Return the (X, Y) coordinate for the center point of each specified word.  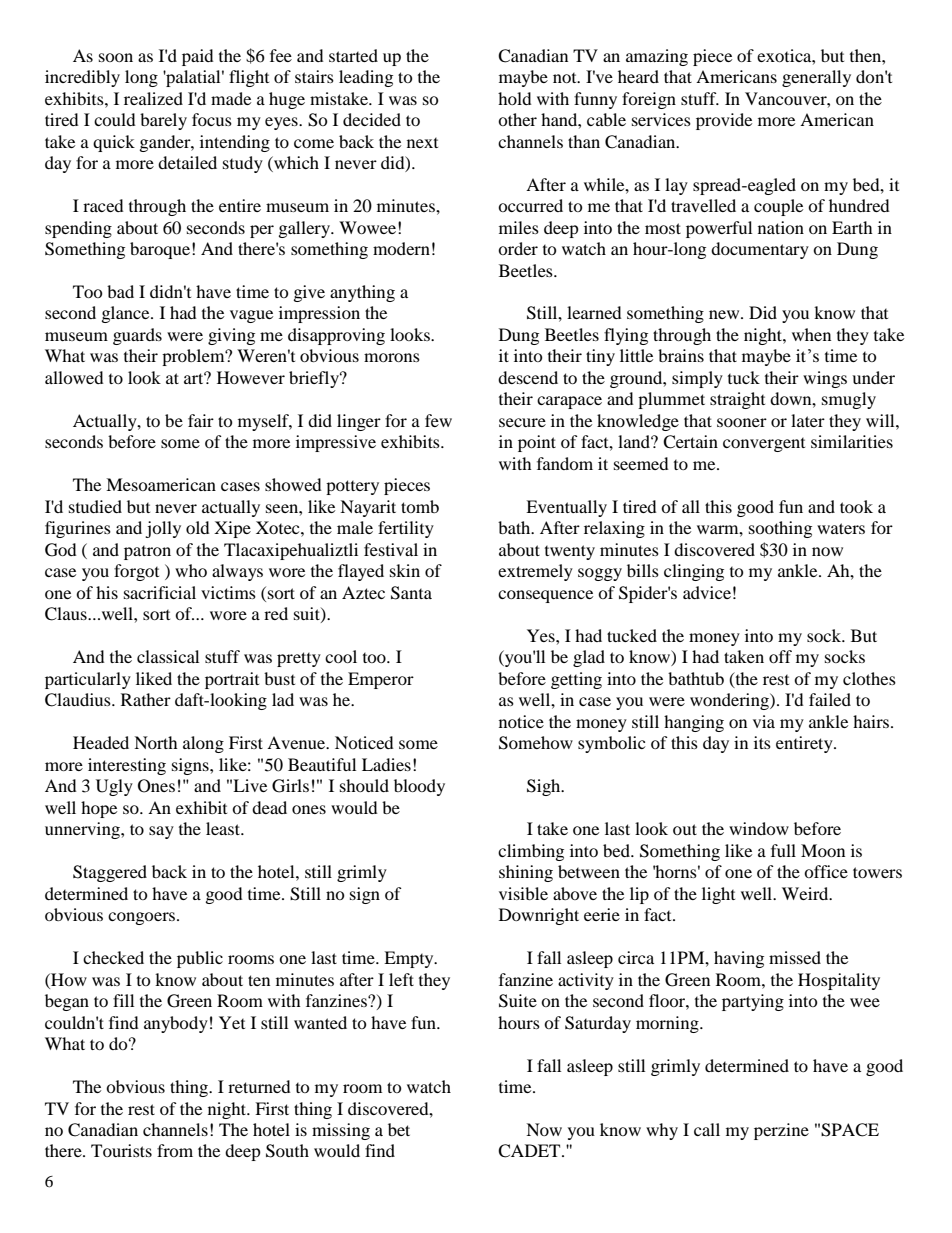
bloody (419, 787)
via (764, 721)
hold (515, 98)
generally (816, 78)
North (156, 742)
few (438, 420)
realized (153, 98)
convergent (764, 445)
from (175, 1150)
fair (201, 420)
